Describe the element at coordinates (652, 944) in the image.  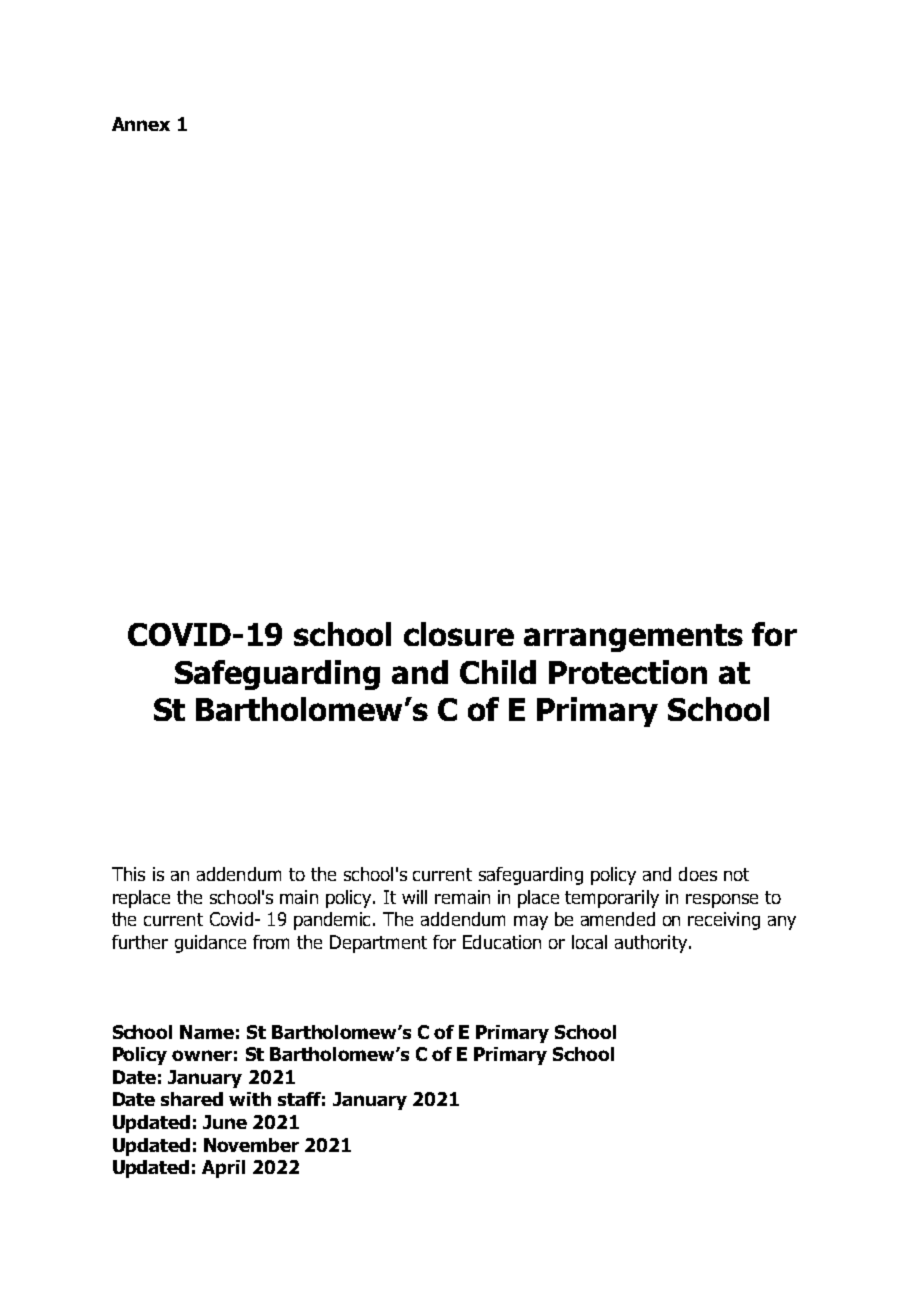
I see `authority` at that location.
